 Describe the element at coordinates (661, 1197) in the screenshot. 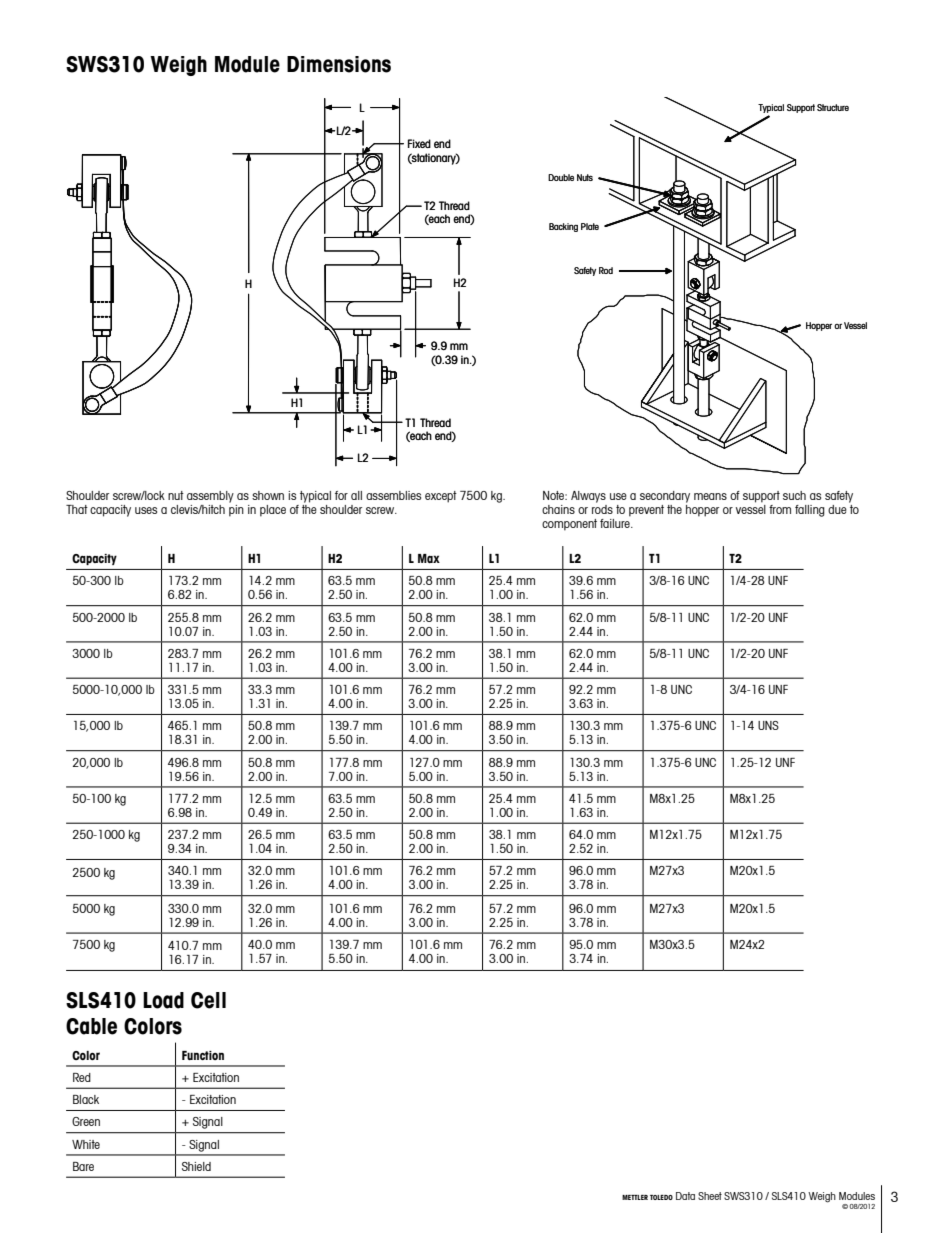

I see `TOLEDO` at that location.
